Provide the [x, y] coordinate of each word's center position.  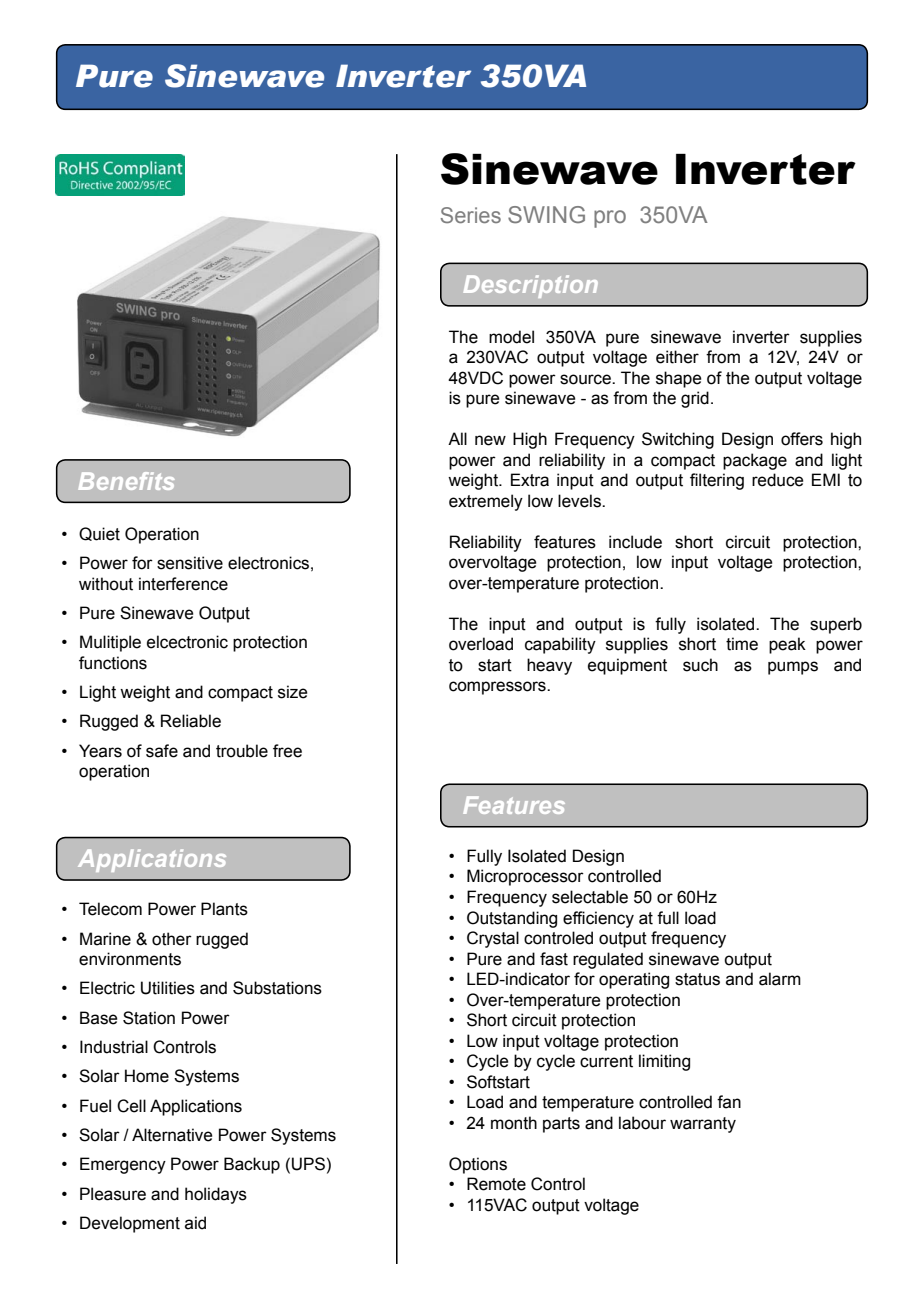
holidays [216, 1195]
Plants [224, 909]
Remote [496, 1184]
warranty [703, 1125]
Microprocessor [525, 877]
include [635, 542]
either [677, 357]
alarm [780, 979]
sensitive [190, 563]
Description [531, 286]
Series [471, 215]
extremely [486, 502]
